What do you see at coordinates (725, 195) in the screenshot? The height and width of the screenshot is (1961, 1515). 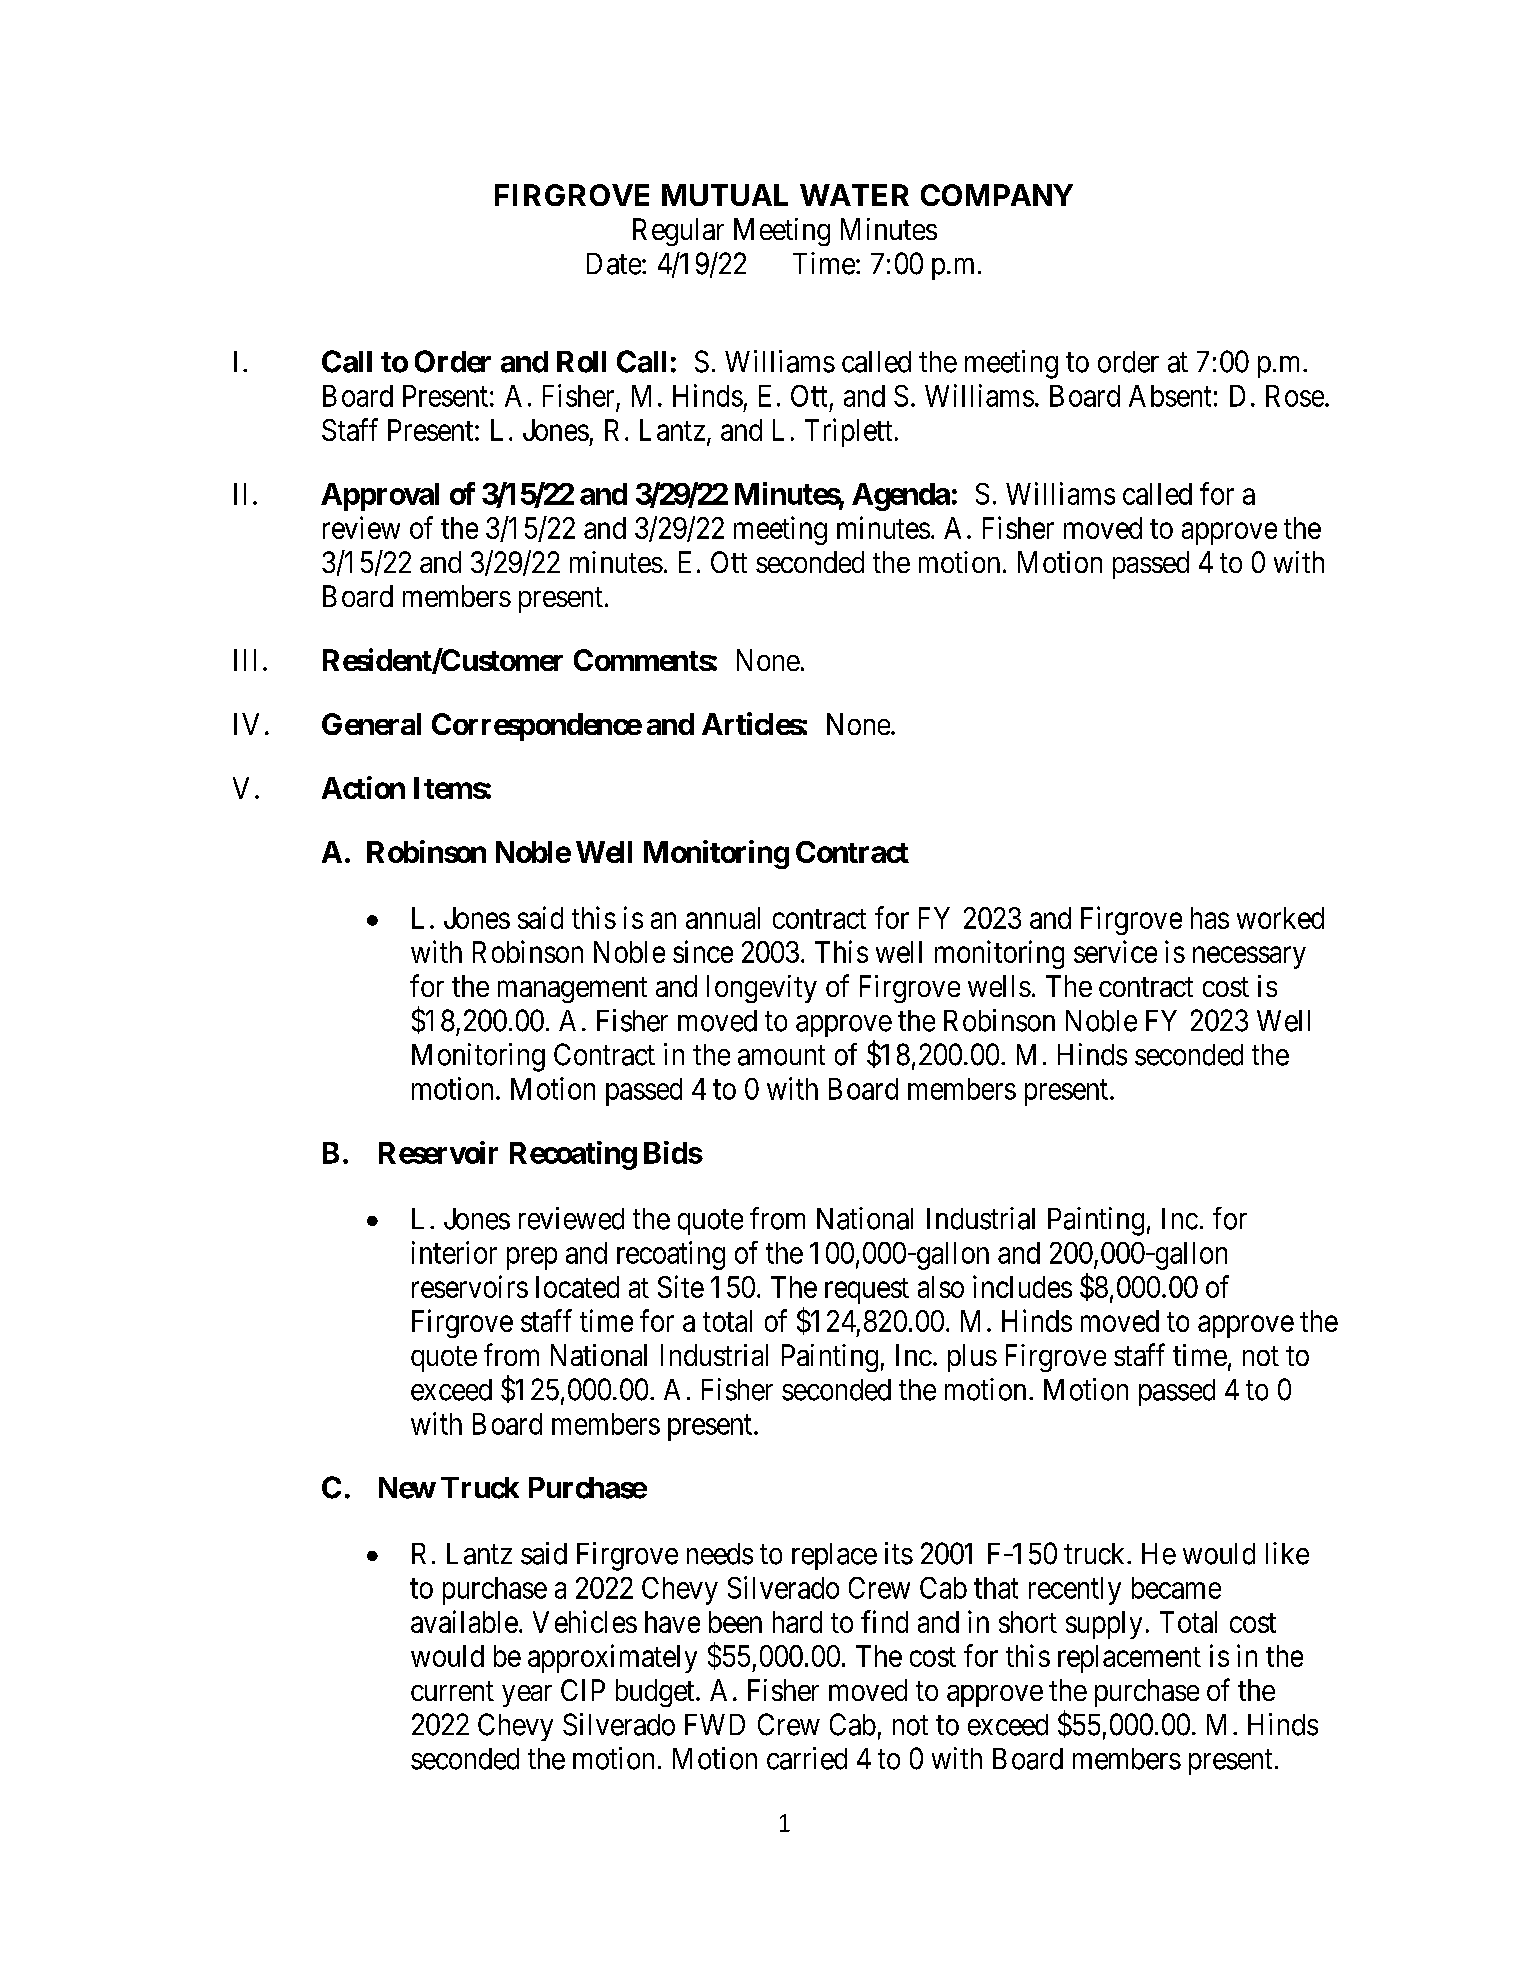 I see `MUTUAL` at bounding box center [725, 195].
